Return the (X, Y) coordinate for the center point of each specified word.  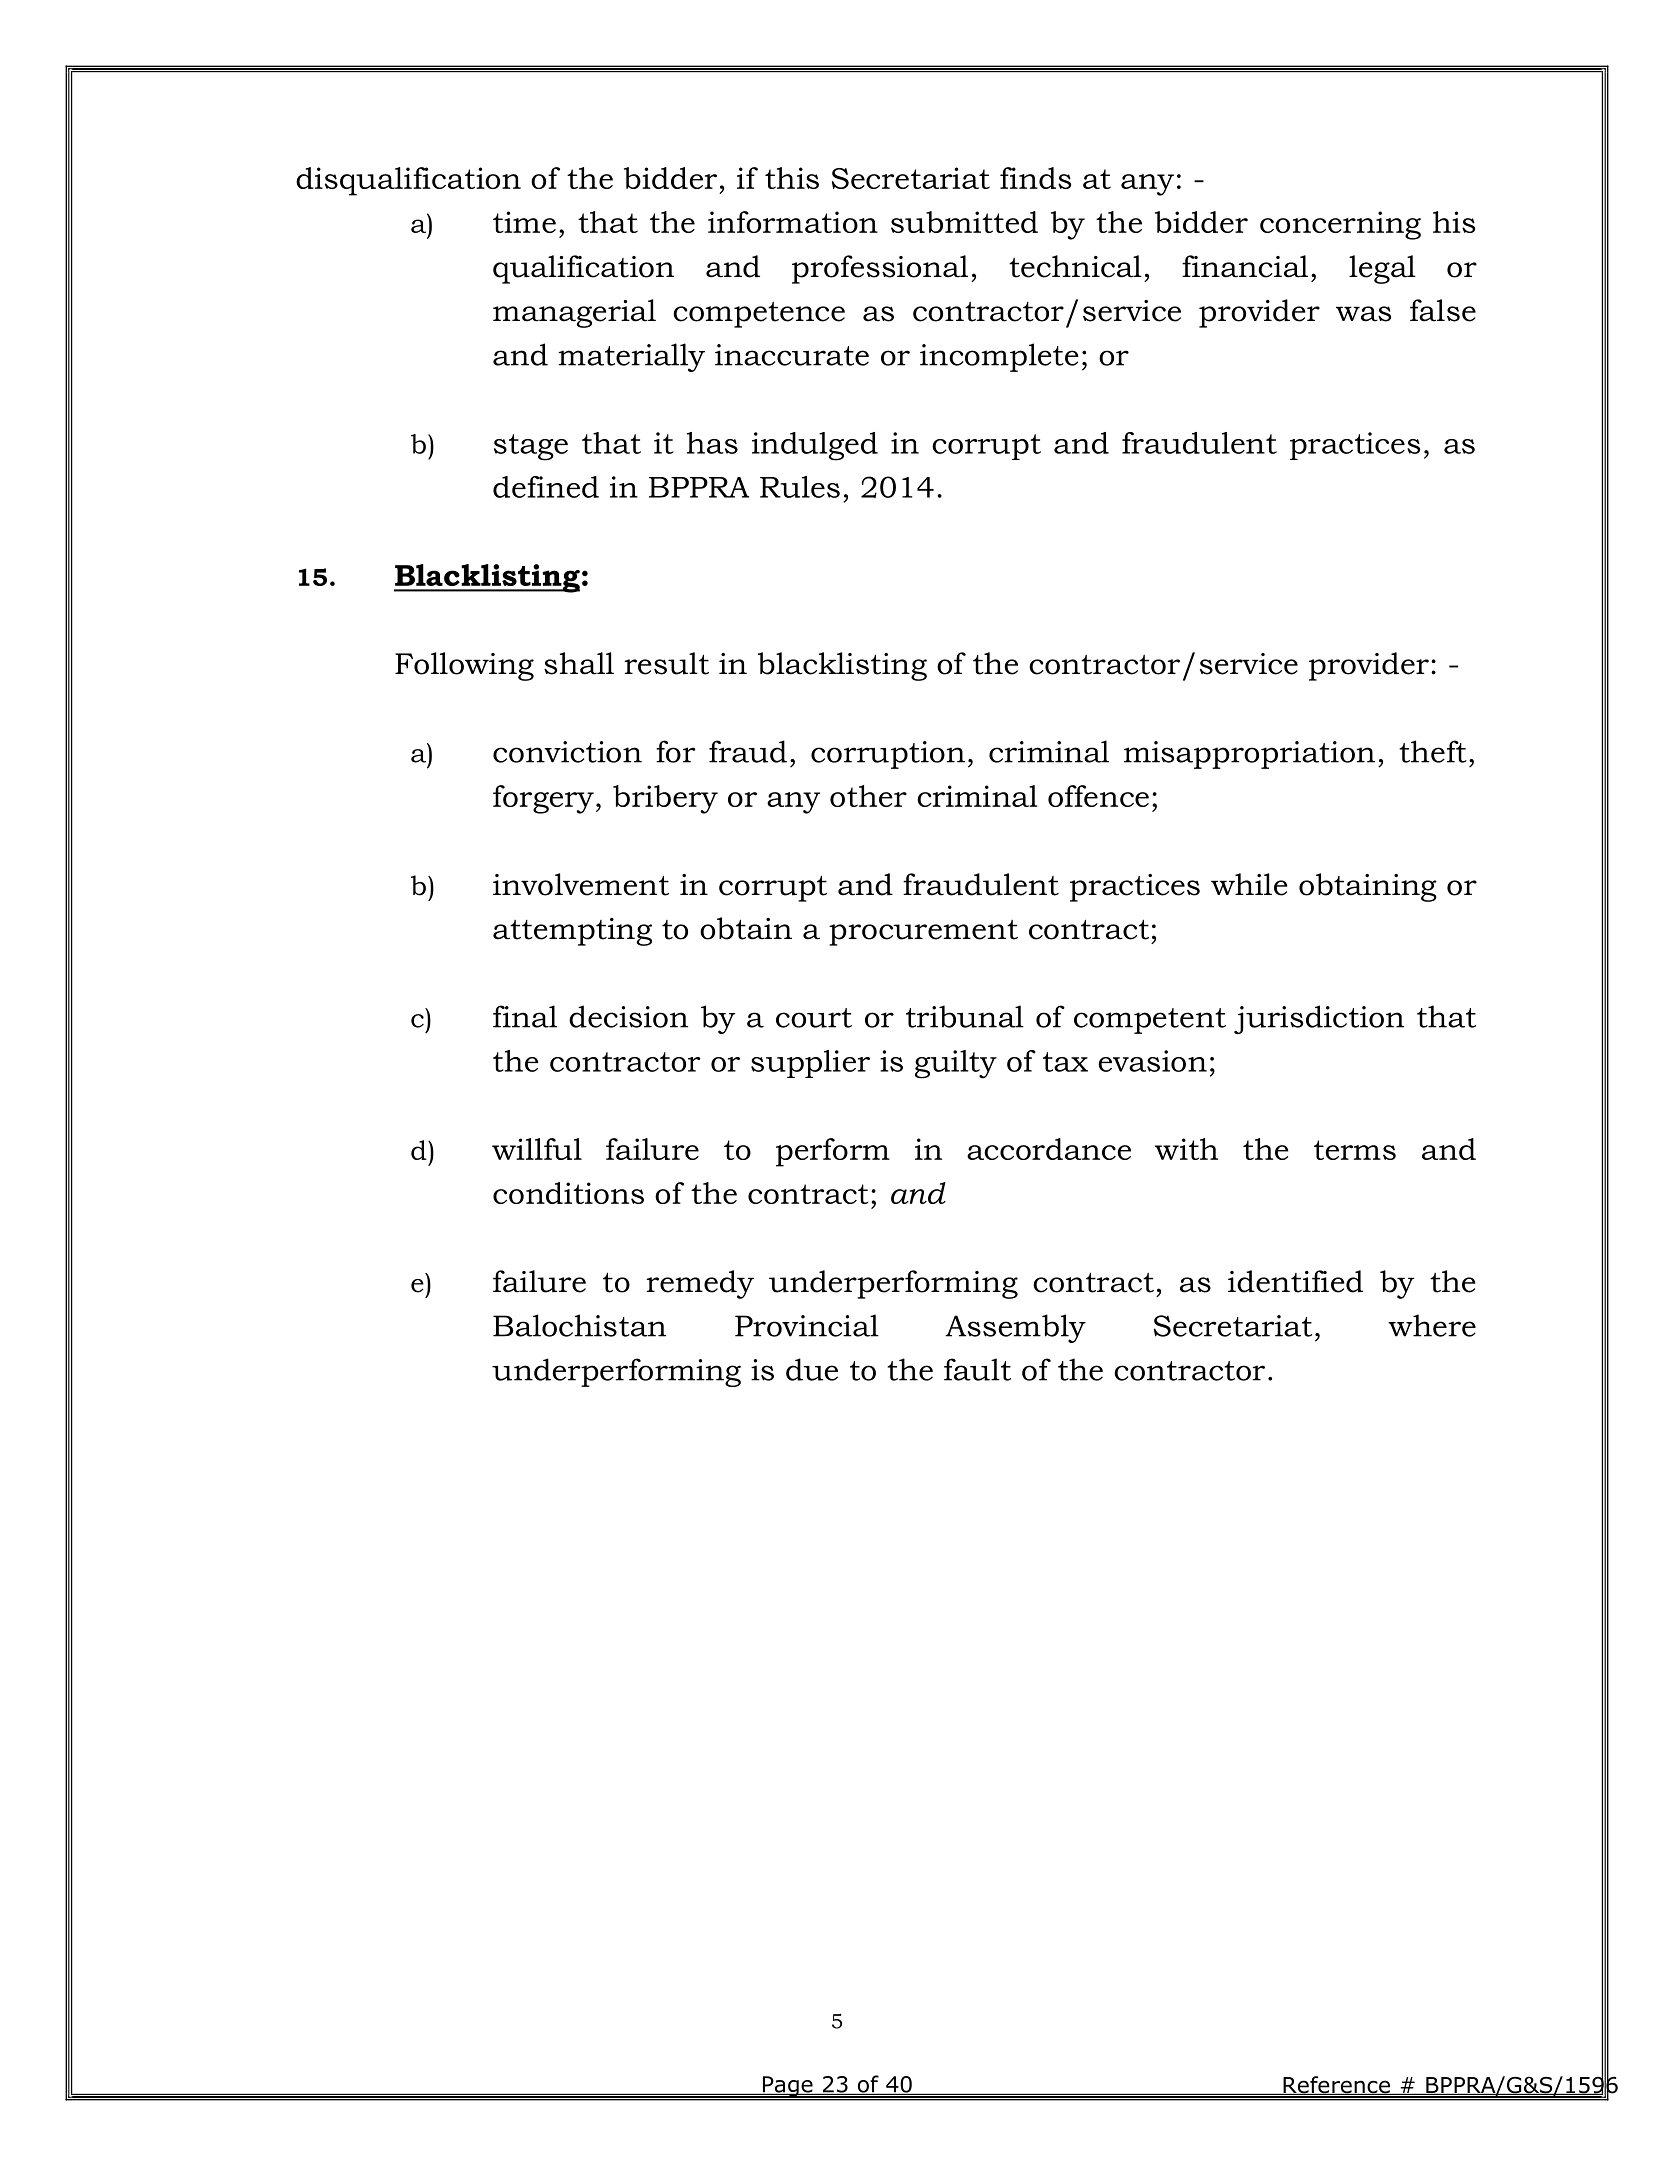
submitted (964, 222)
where (1432, 1325)
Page (787, 2087)
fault (977, 1369)
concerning (1340, 225)
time (524, 222)
